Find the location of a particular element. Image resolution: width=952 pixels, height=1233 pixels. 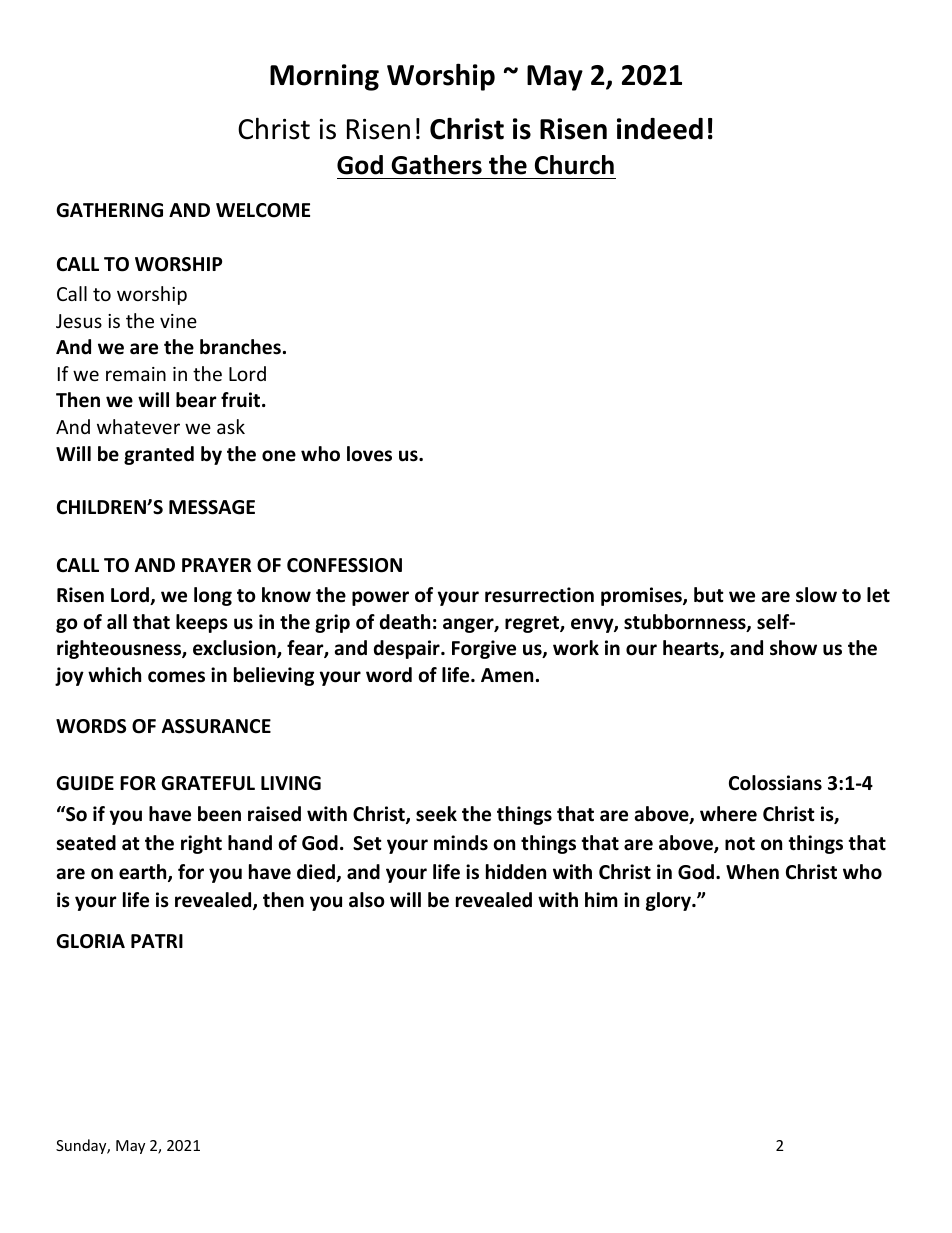

indeed is located at coordinates (660, 129).
